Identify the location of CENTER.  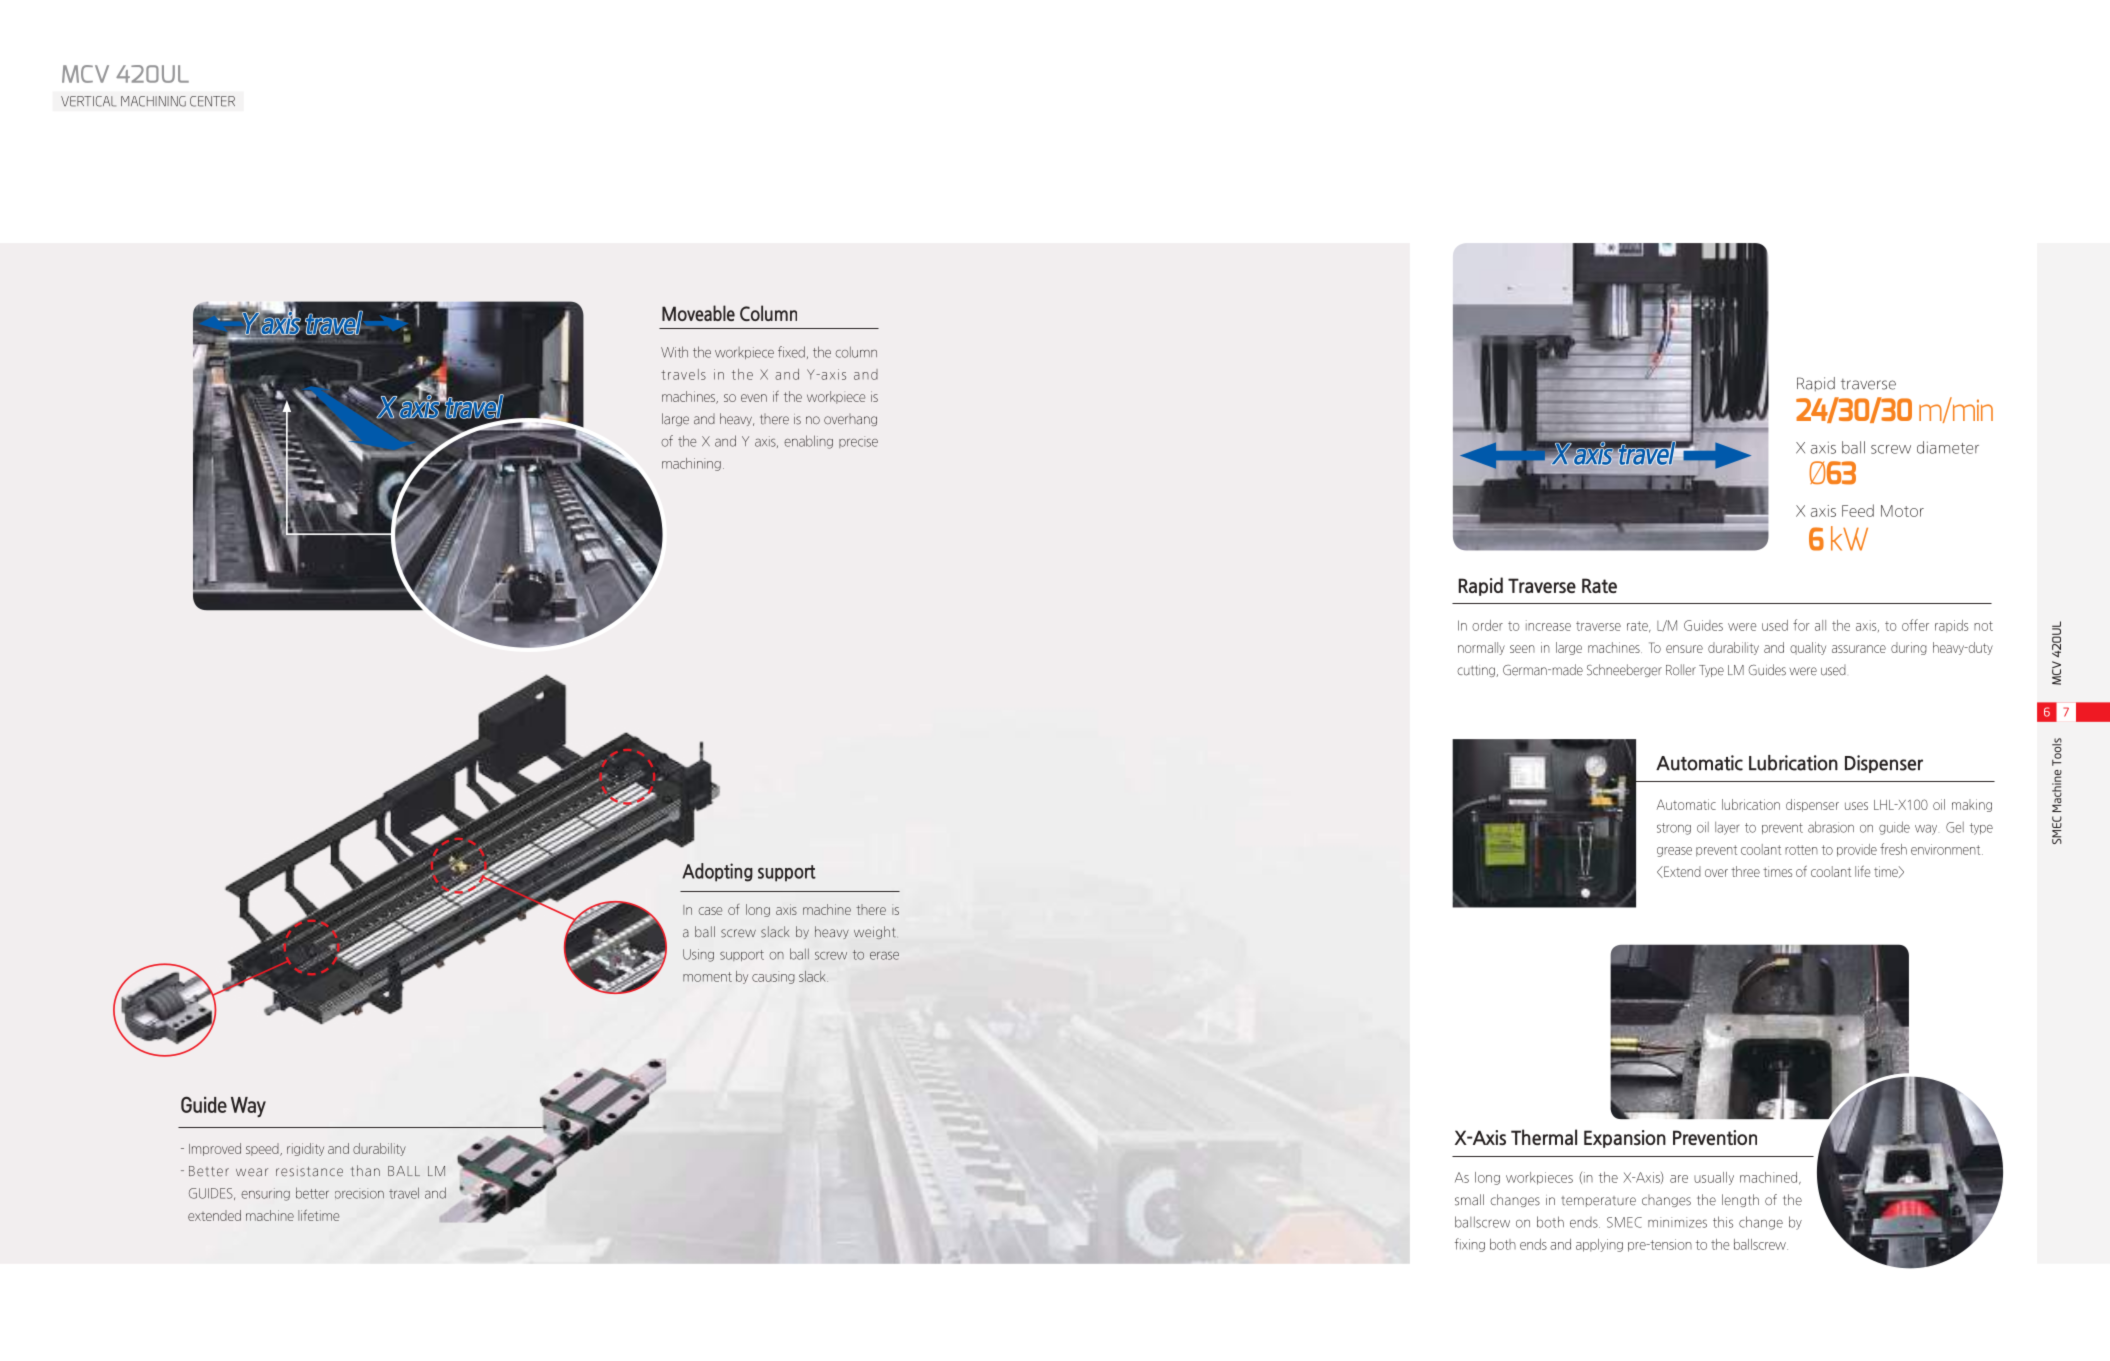
(212, 101).
